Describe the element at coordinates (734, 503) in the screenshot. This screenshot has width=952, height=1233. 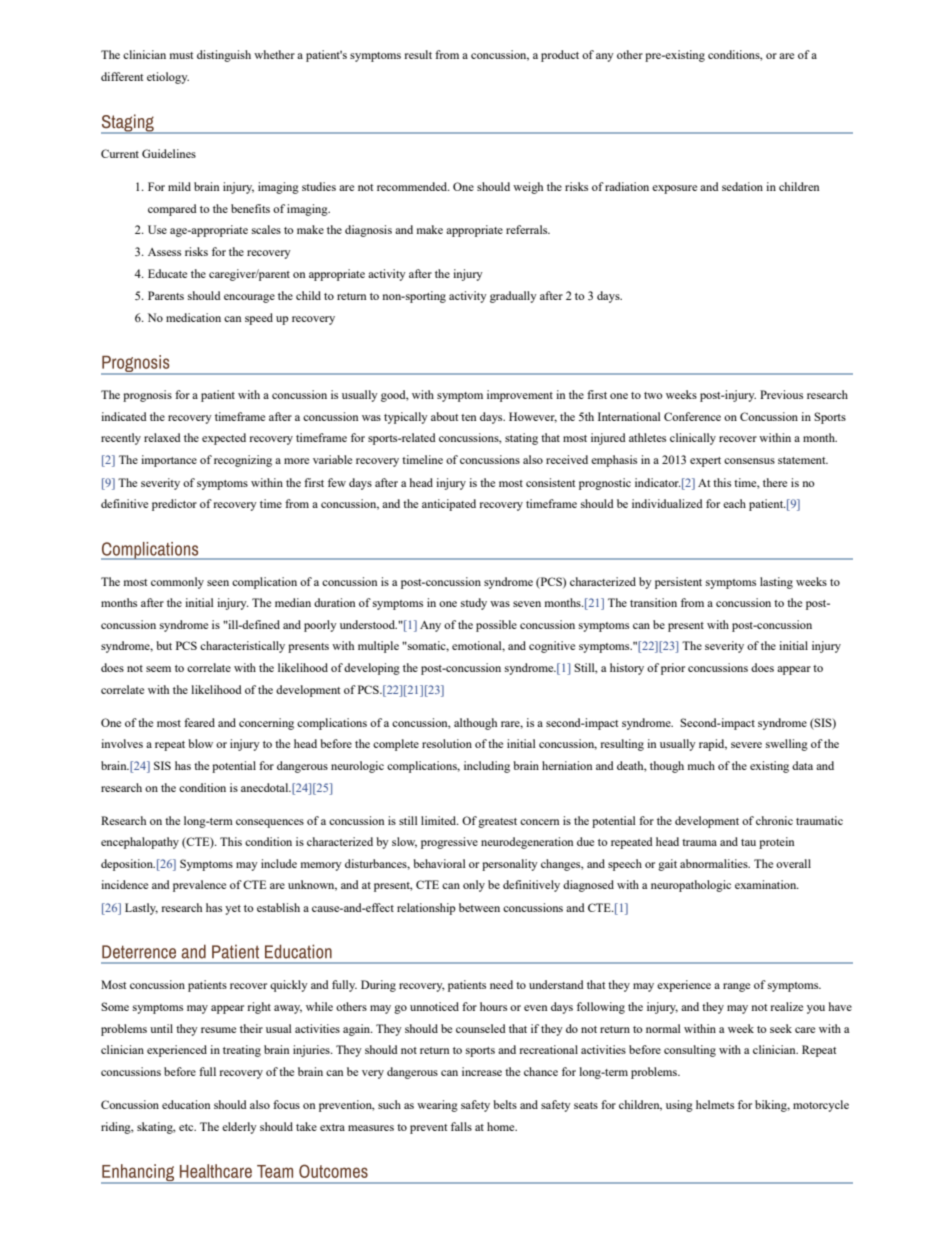
I see `each` at that location.
